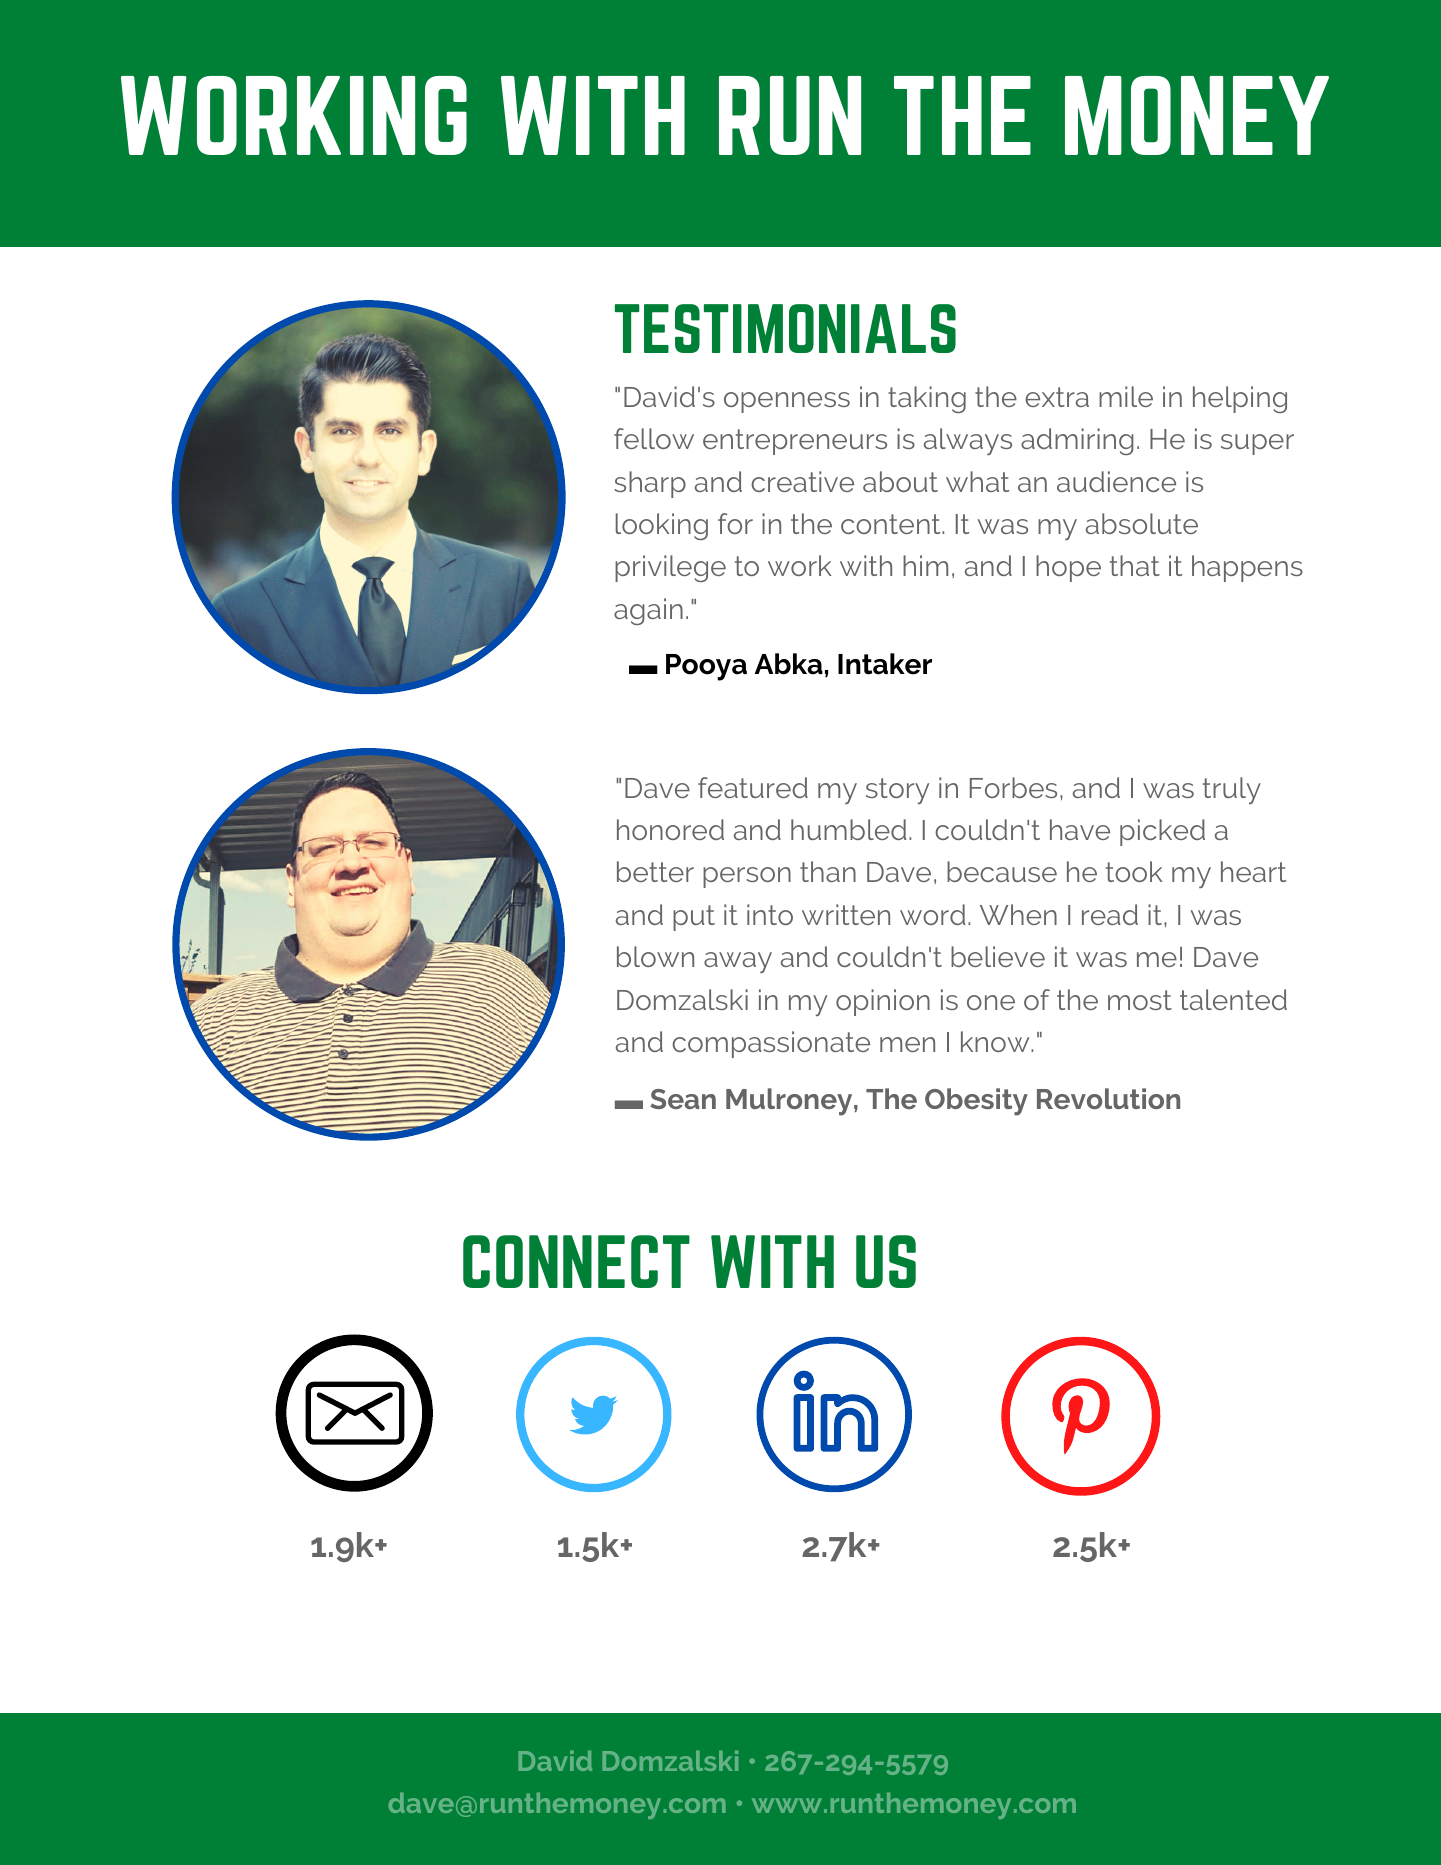 This document has height=1865, width=1441. Describe the element at coordinates (883, 1002) in the document. I see `opinion` at that location.
